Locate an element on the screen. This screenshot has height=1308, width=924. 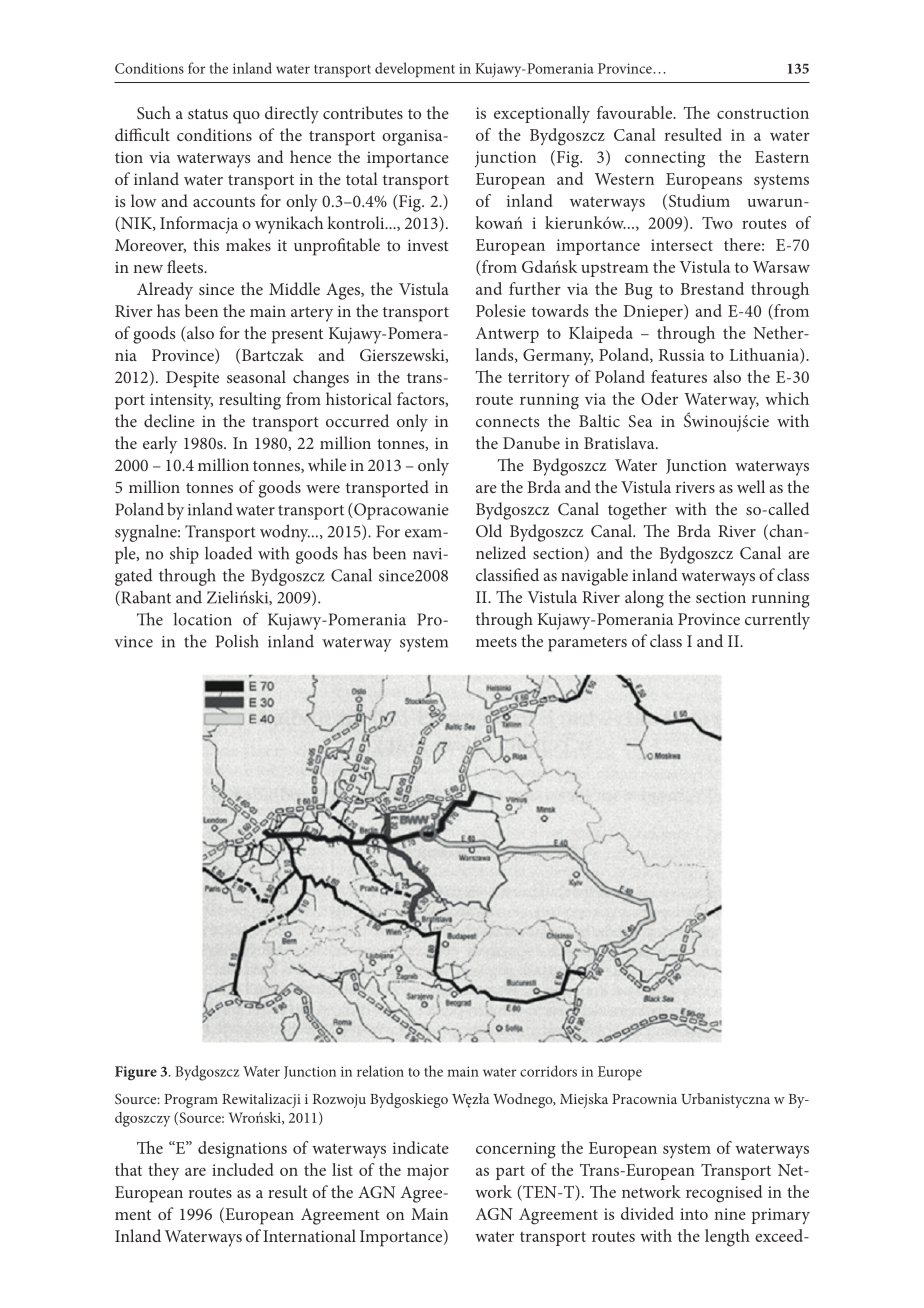
ship is located at coordinates (184, 555).
